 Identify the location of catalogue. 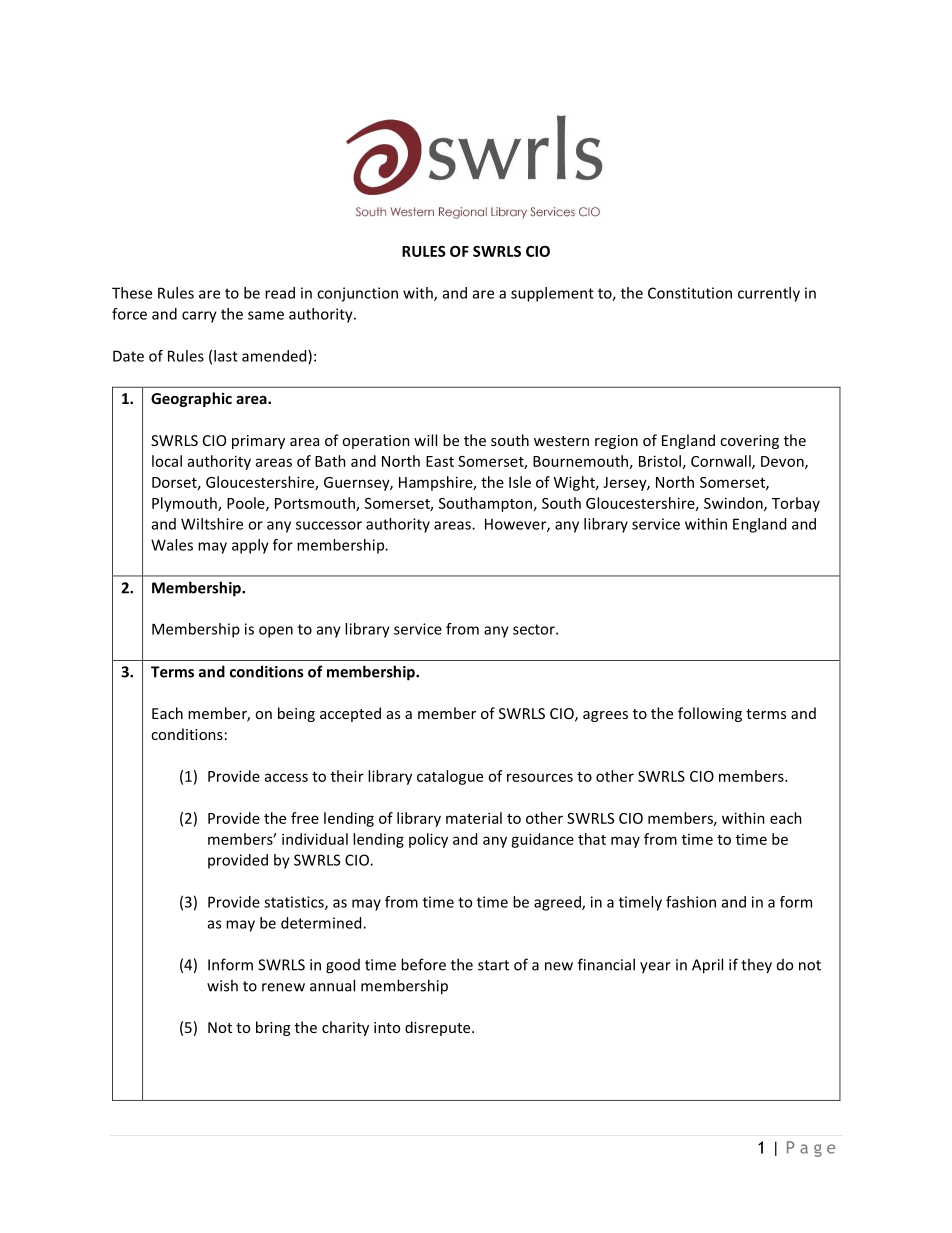
(450, 777).
